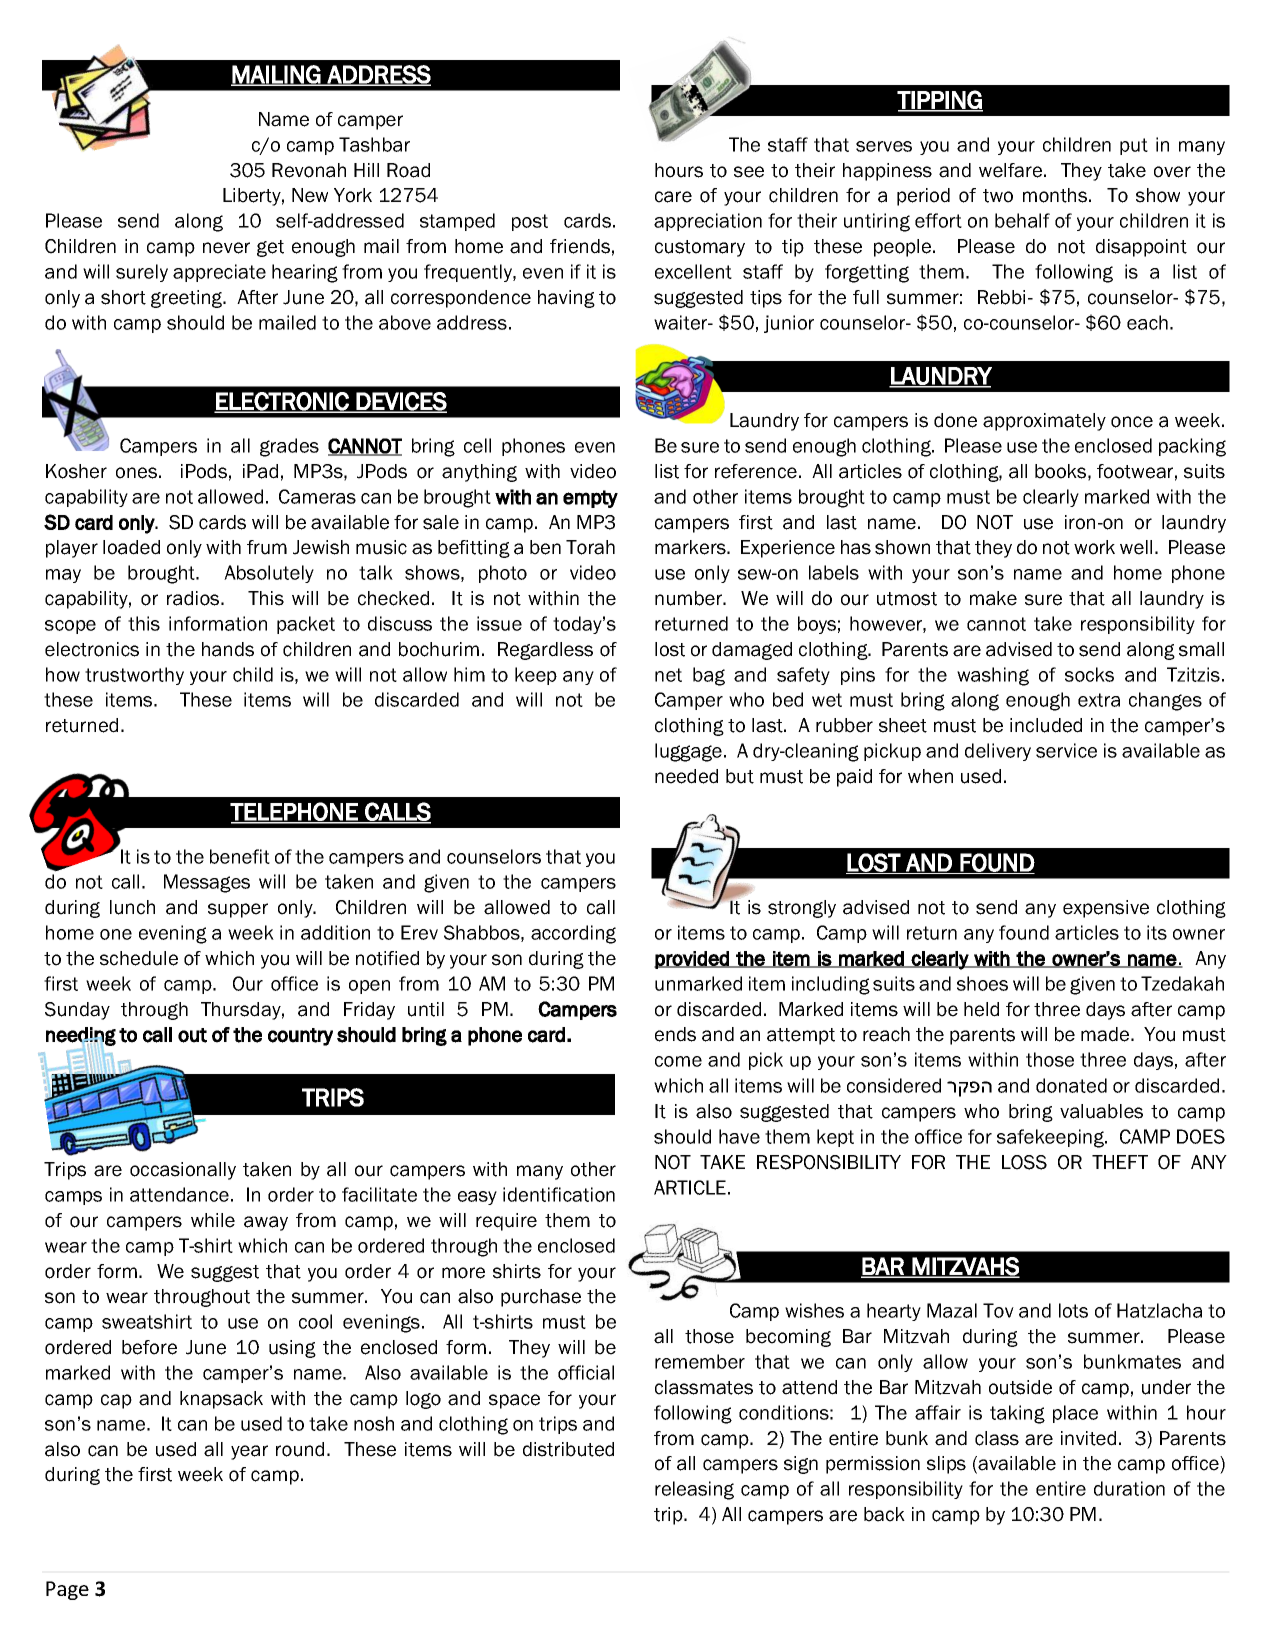  Describe the element at coordinates (1012, 170) in the image. I see `welfare` at that location.
